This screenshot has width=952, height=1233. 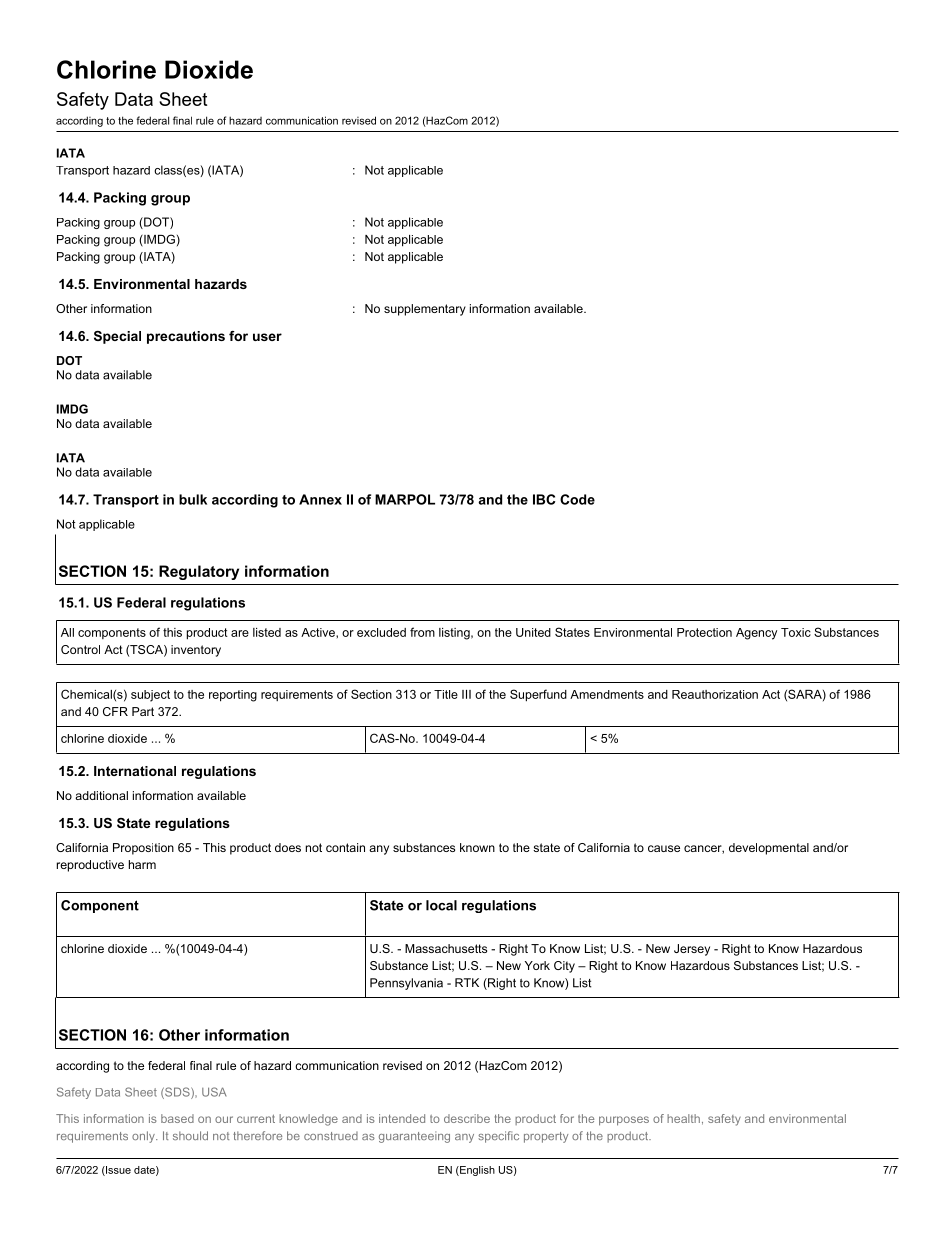 What do you see at coordinates (577, 499) in the screenshot?
I see `Code` at bounding box center [577, 499].
